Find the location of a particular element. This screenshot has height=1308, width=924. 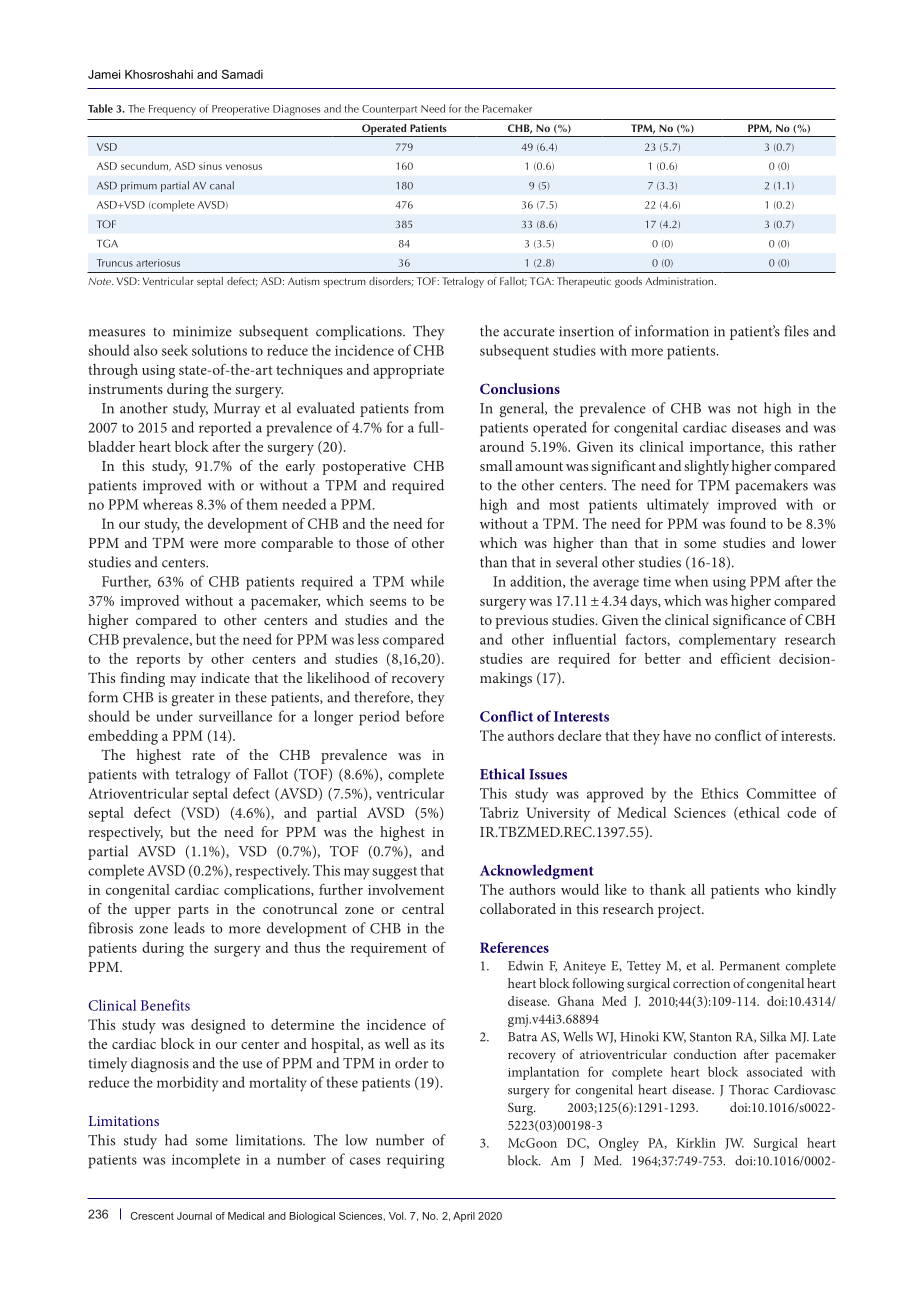

from is located at coordinates (429, 408).
